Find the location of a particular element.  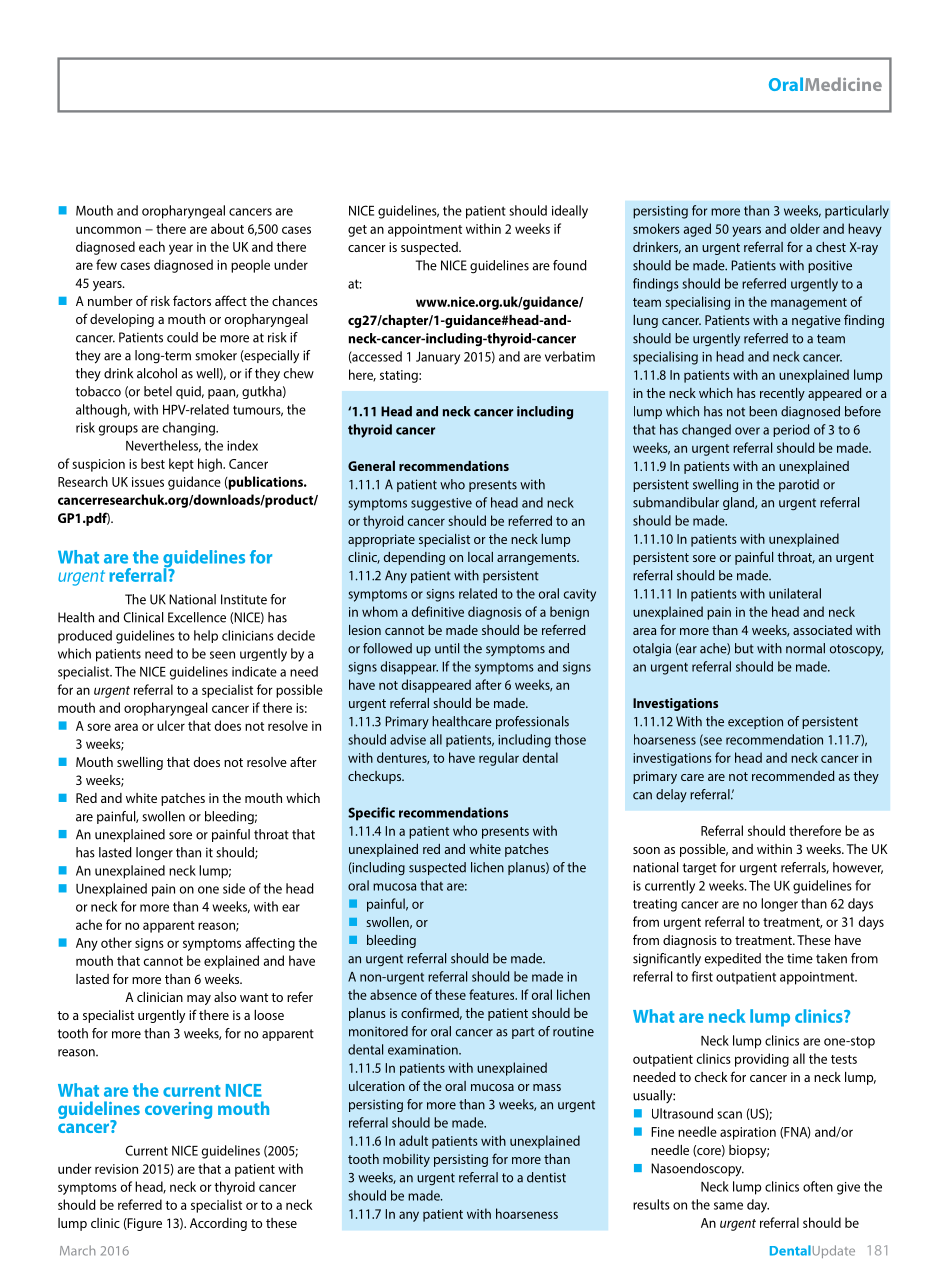

indicate is located at coordinates (254, 671).
